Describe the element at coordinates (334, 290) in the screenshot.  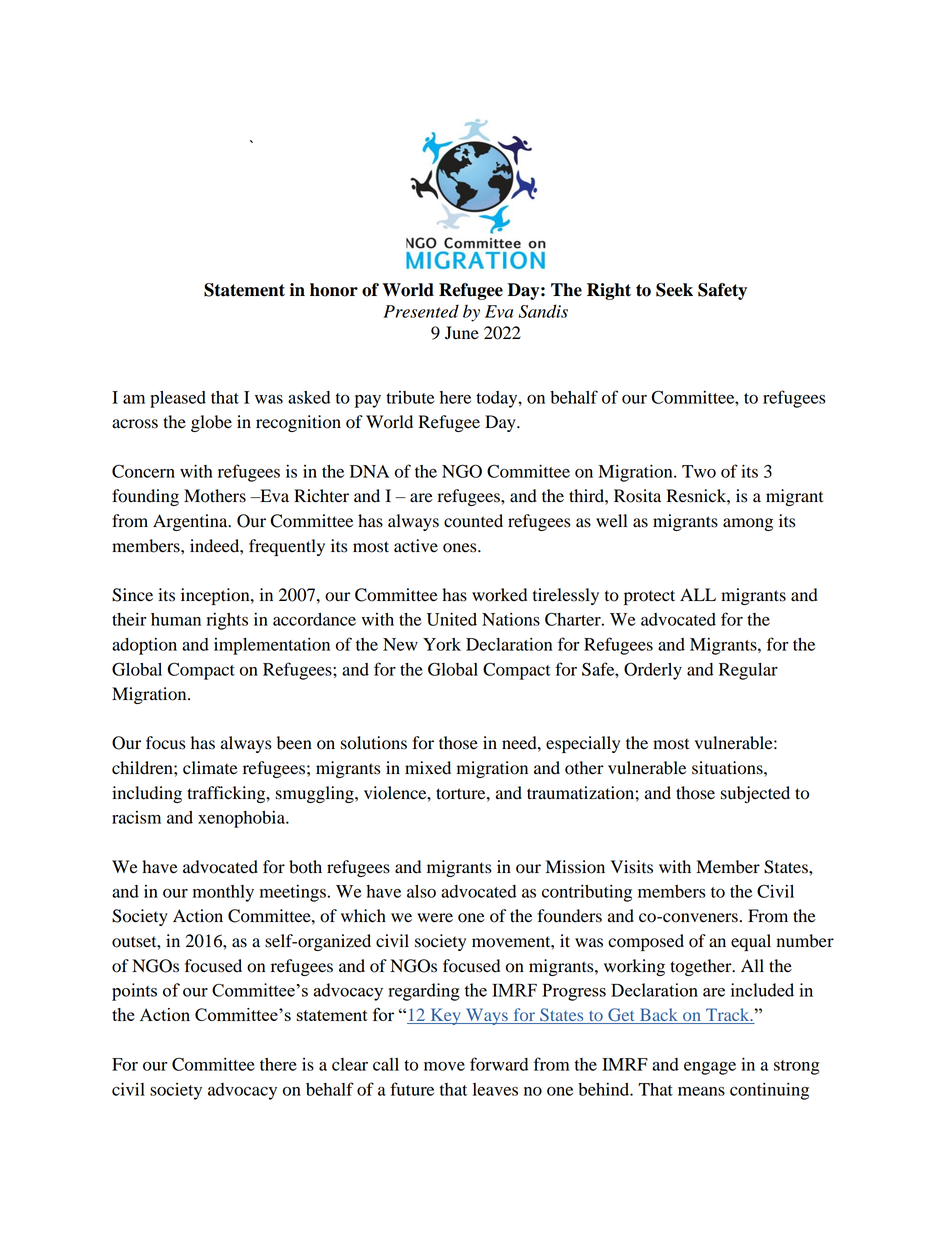
I see `honor` at that location.
